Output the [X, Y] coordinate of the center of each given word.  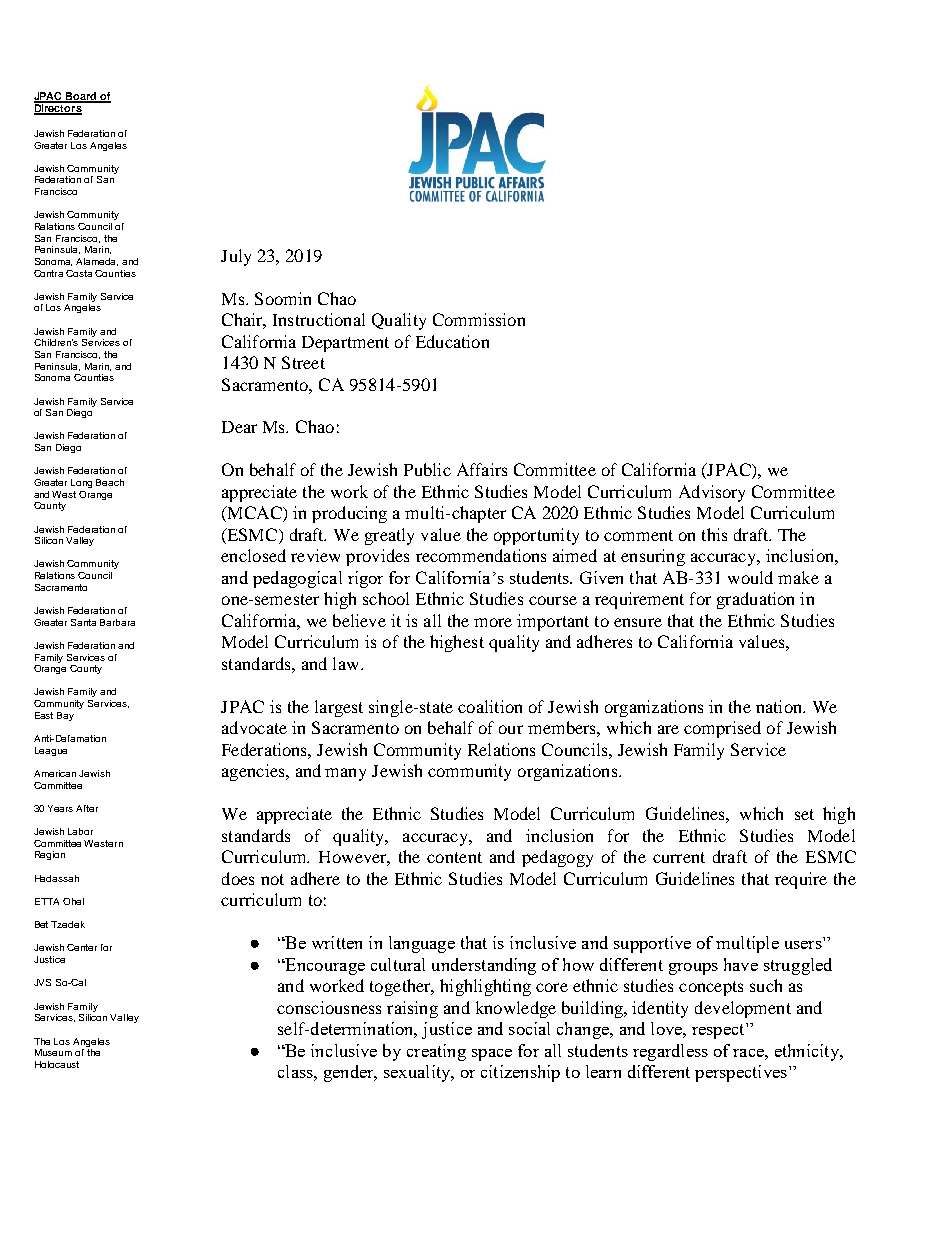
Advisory [712, 493]
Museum [53, 1052]
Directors [59, 108]
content [454, 857]
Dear [239, 427]
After [87, 808]
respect [719, 1031]
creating [436, 1052]
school [386, 598]
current [679, 857]
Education [452, 341]
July [236, 257]
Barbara [117, 622]
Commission [479, 319]
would [750, 577]
